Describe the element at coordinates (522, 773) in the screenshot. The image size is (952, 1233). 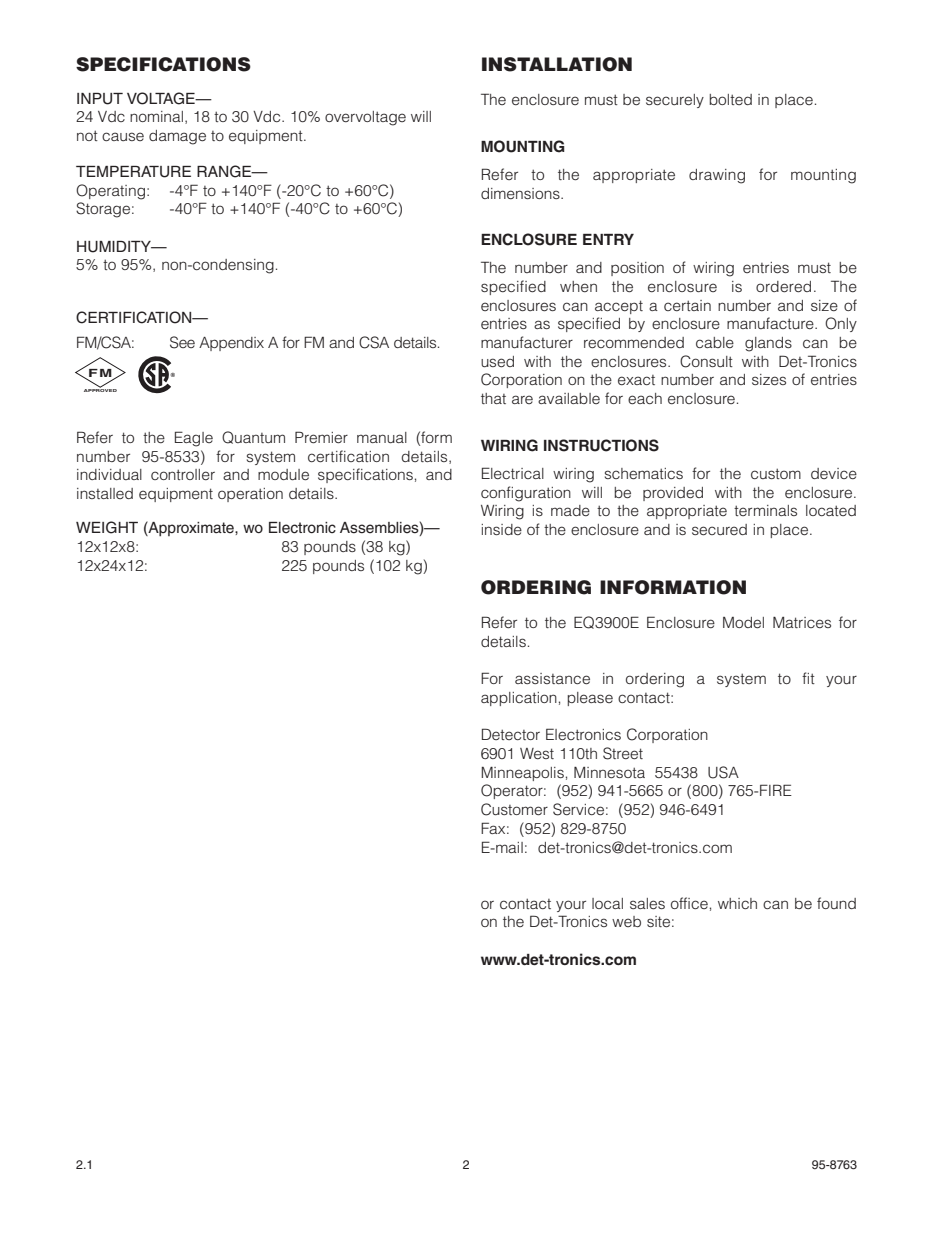
I see `Minneapolis` at that location.
